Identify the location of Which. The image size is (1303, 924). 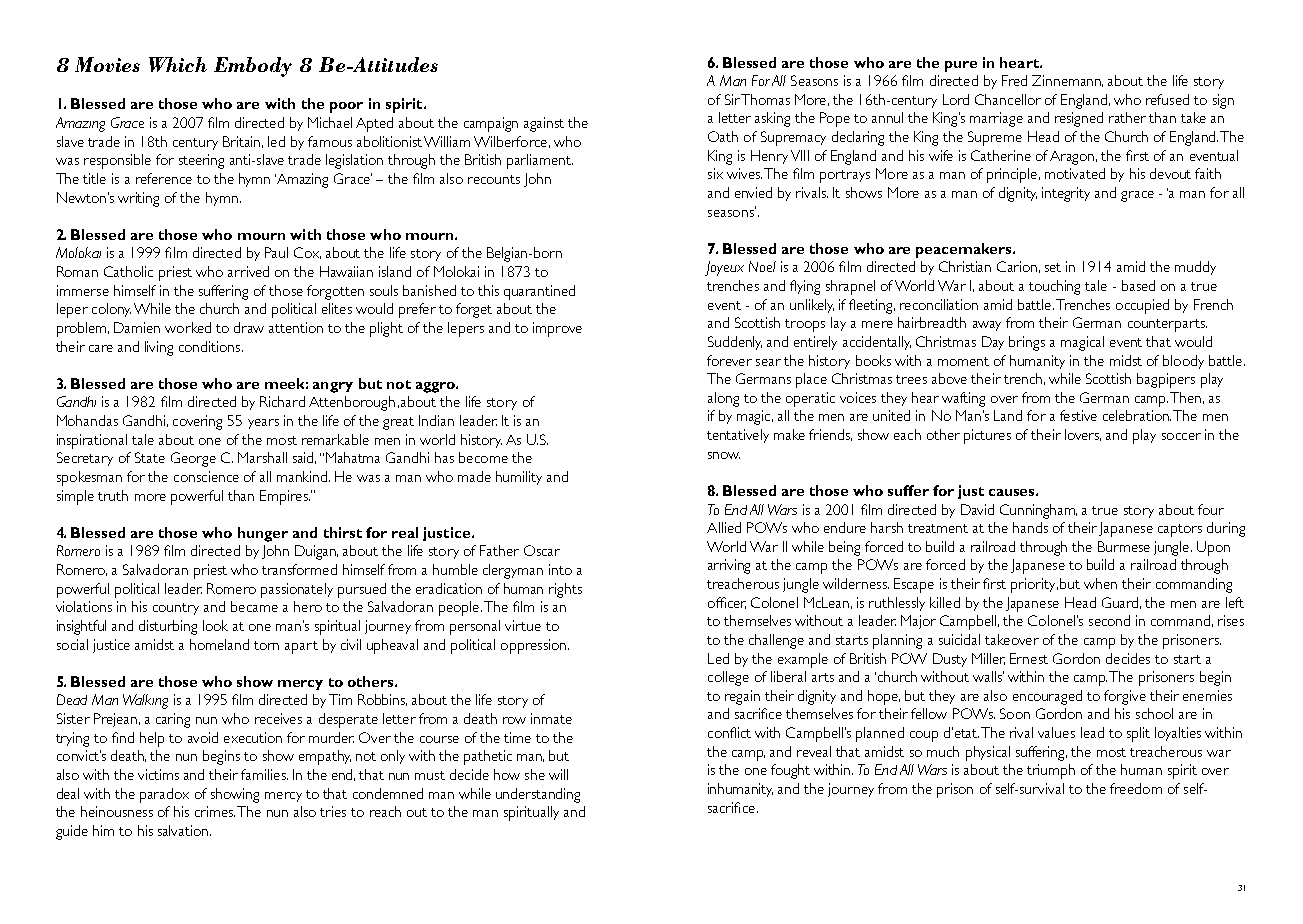
(178, 64).
